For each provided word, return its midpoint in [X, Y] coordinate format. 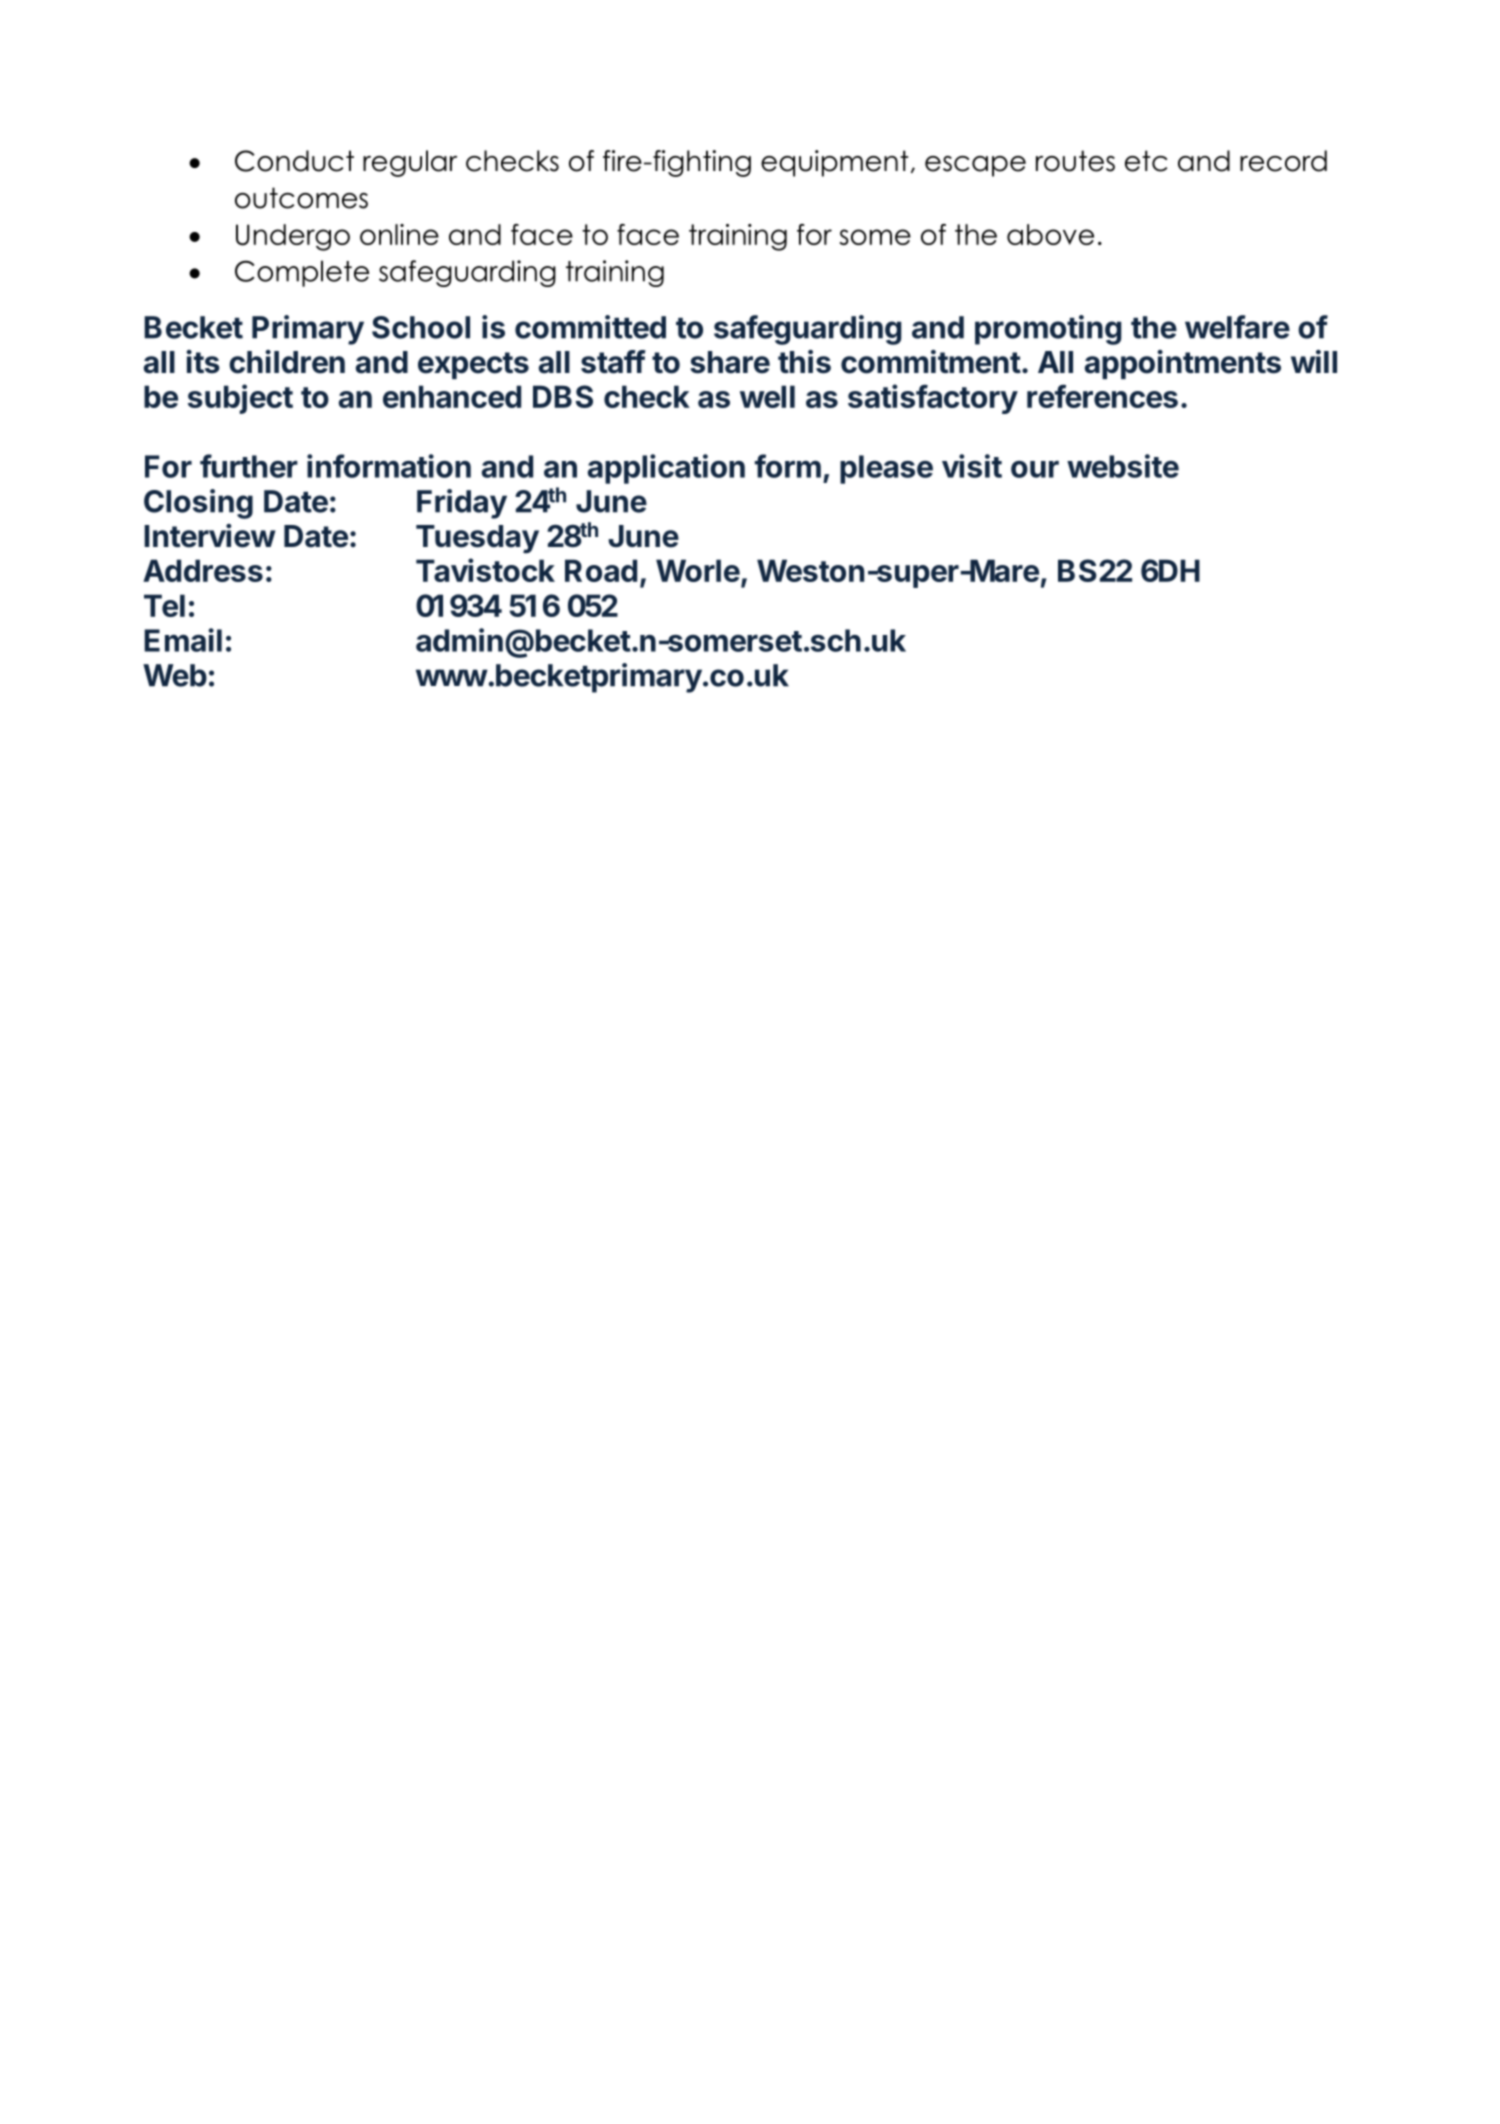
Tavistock [485, 570]
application [666, 469]
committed [590, 327]
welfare [1237, 327]
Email [183, 640]
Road [601, 570]
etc [1146, 161]
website [1123, 466]
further [249, 466]
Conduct [294, 161]
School [421, 327]
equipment [834, 163]
